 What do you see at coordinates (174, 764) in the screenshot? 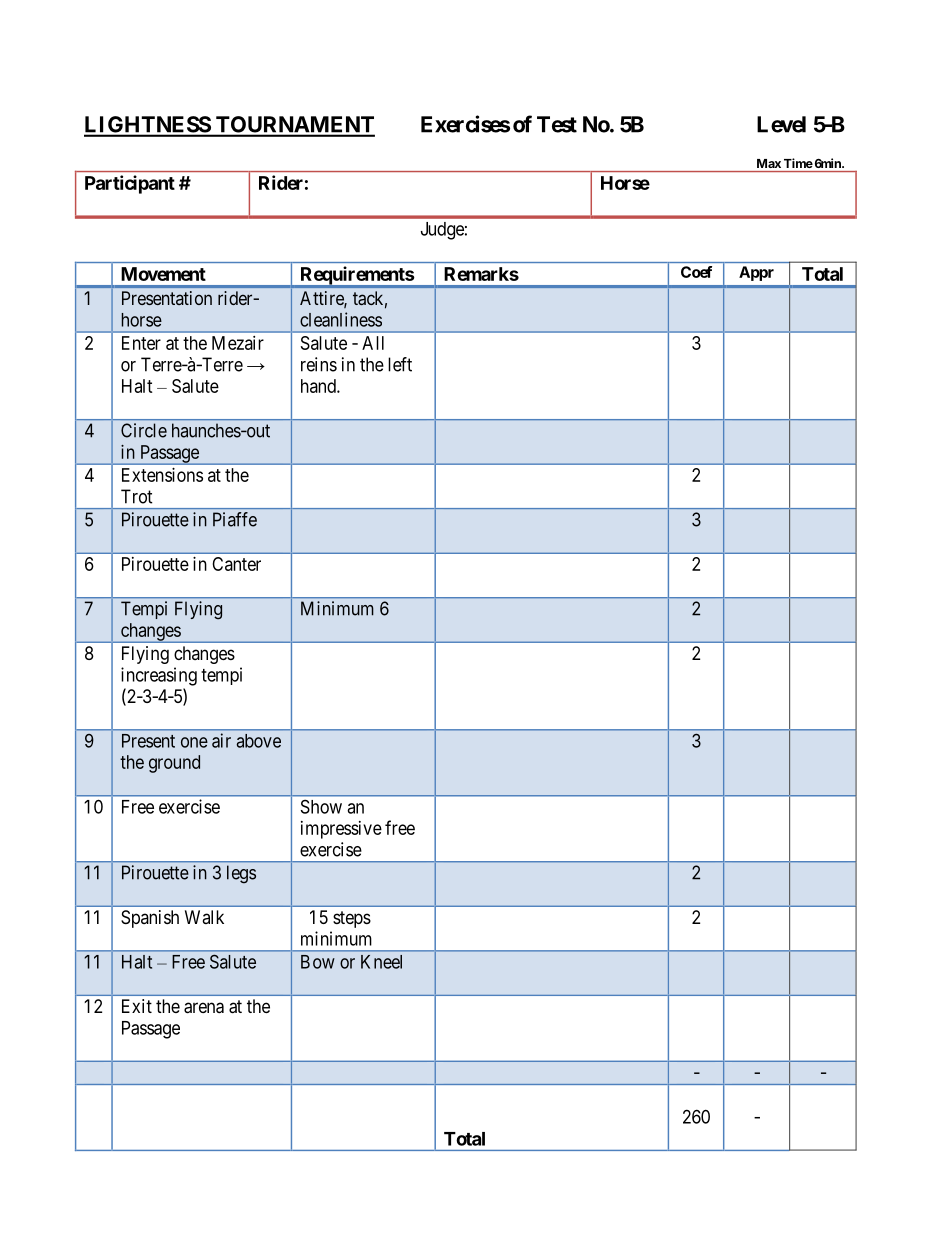
I see `ground` at bounding box center [174, 764].
